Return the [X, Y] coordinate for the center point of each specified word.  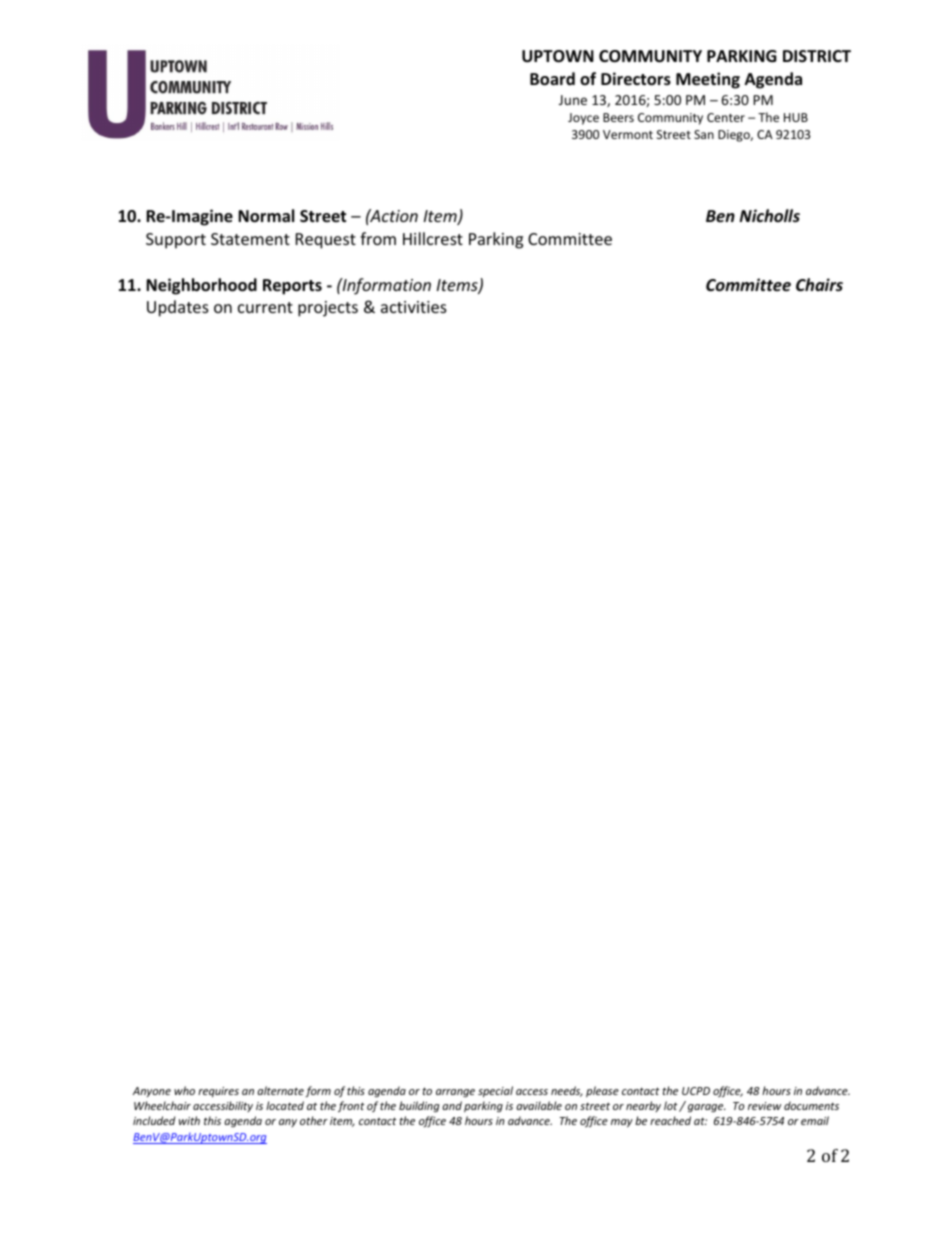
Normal [266, 216]
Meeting [708, 80]
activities [414, 307]
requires [218, 1092]
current [265, 307]
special [495, 1092]
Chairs [819, 284]
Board [552, 79]
